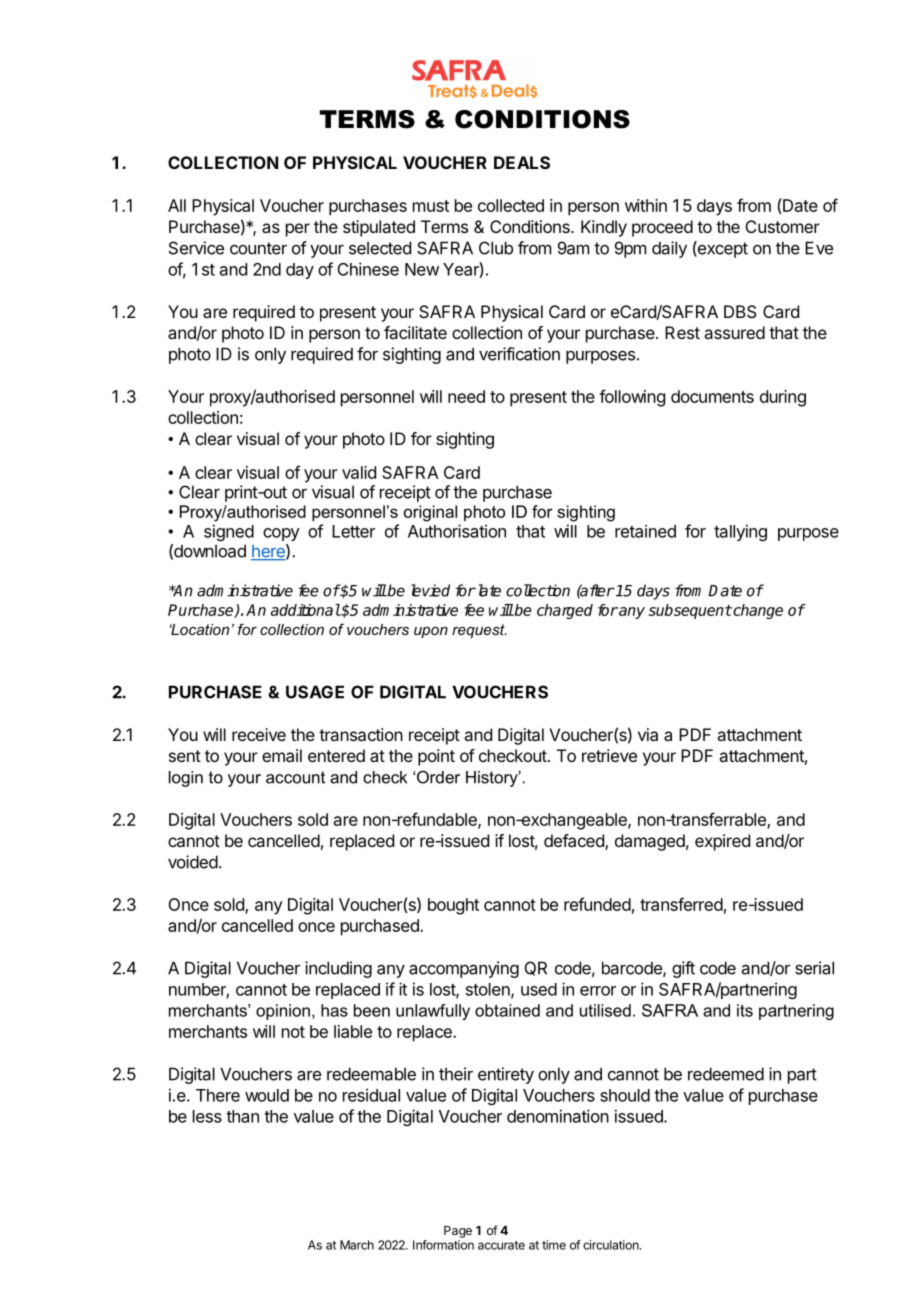 This screenshot has height=1308, width=924. I want to click on voided, so click(193, 862).
